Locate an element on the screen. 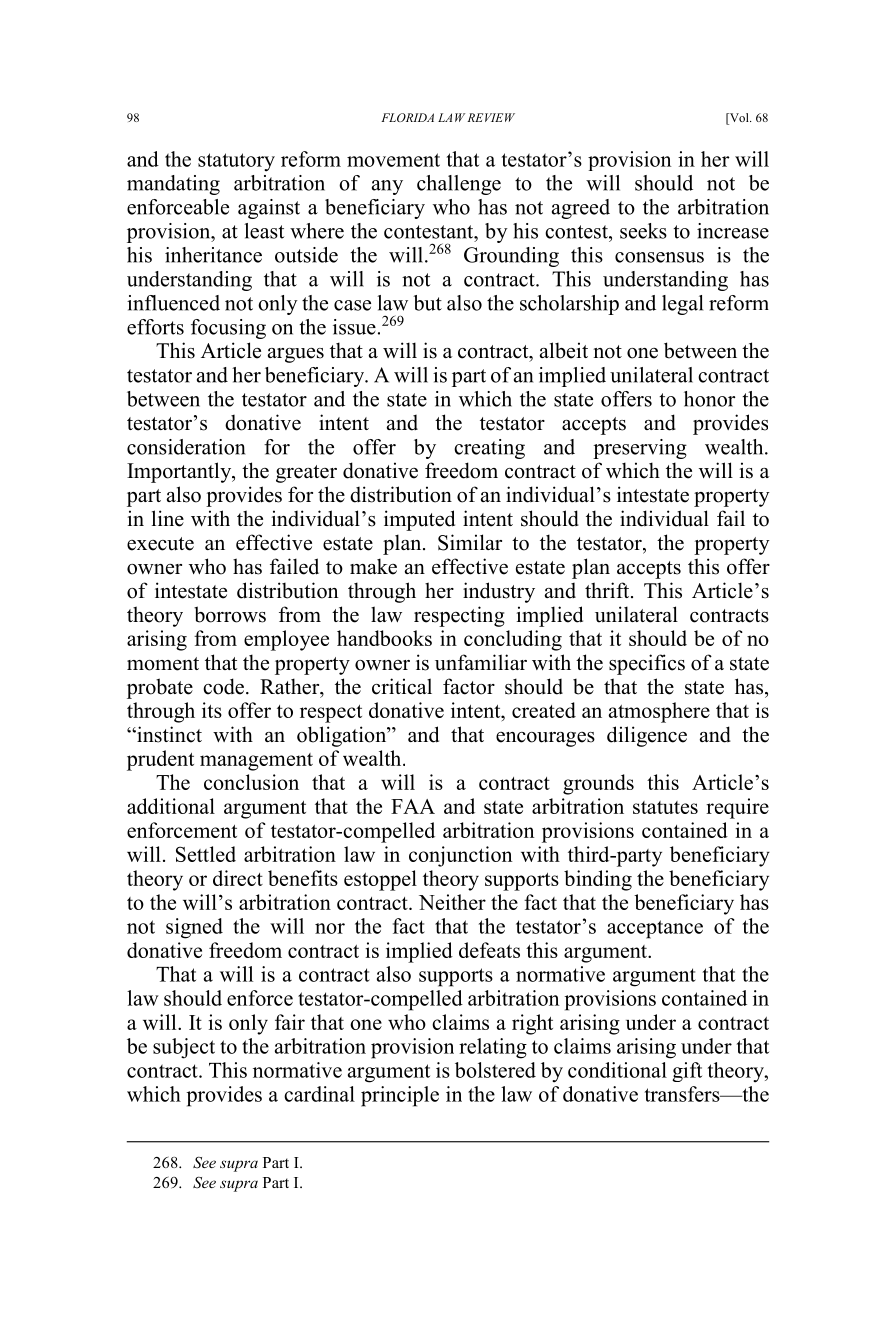  conjunction is located at coordinates (460, 856).
